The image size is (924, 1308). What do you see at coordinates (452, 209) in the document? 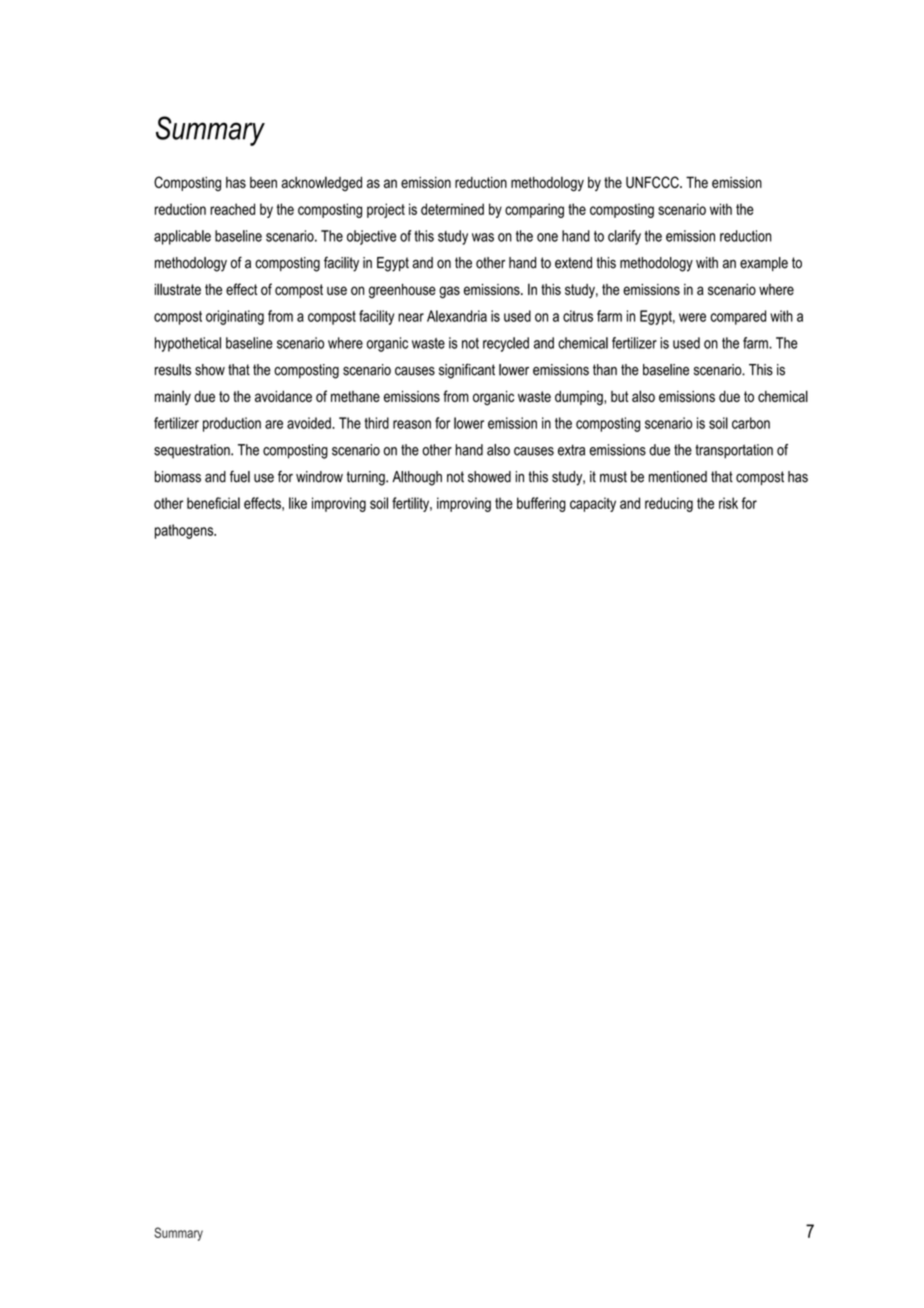
I see `determined` at bounding box center [452, 209].
